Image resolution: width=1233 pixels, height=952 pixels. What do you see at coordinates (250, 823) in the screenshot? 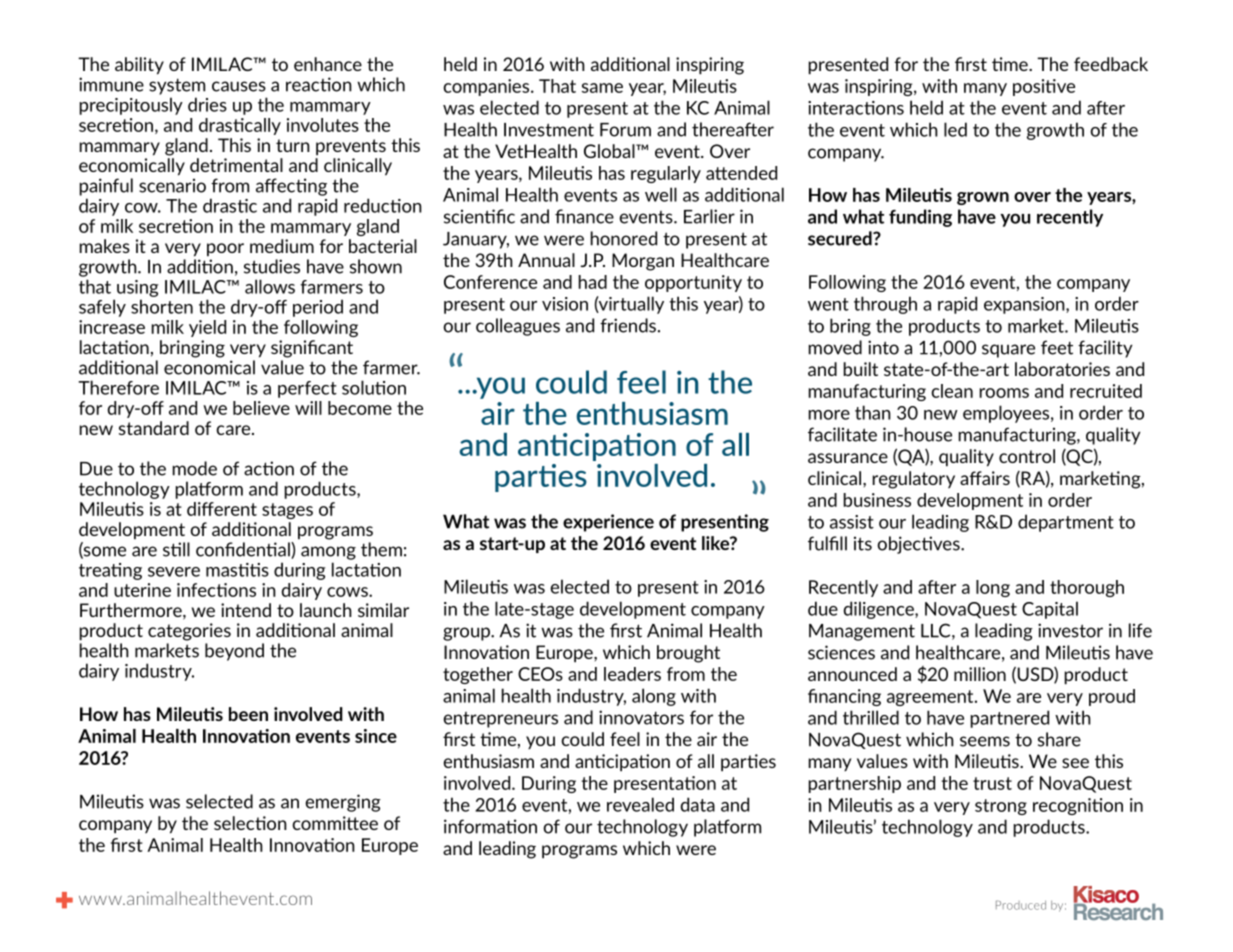
I see `selection` at bounding box center [250, 823].
